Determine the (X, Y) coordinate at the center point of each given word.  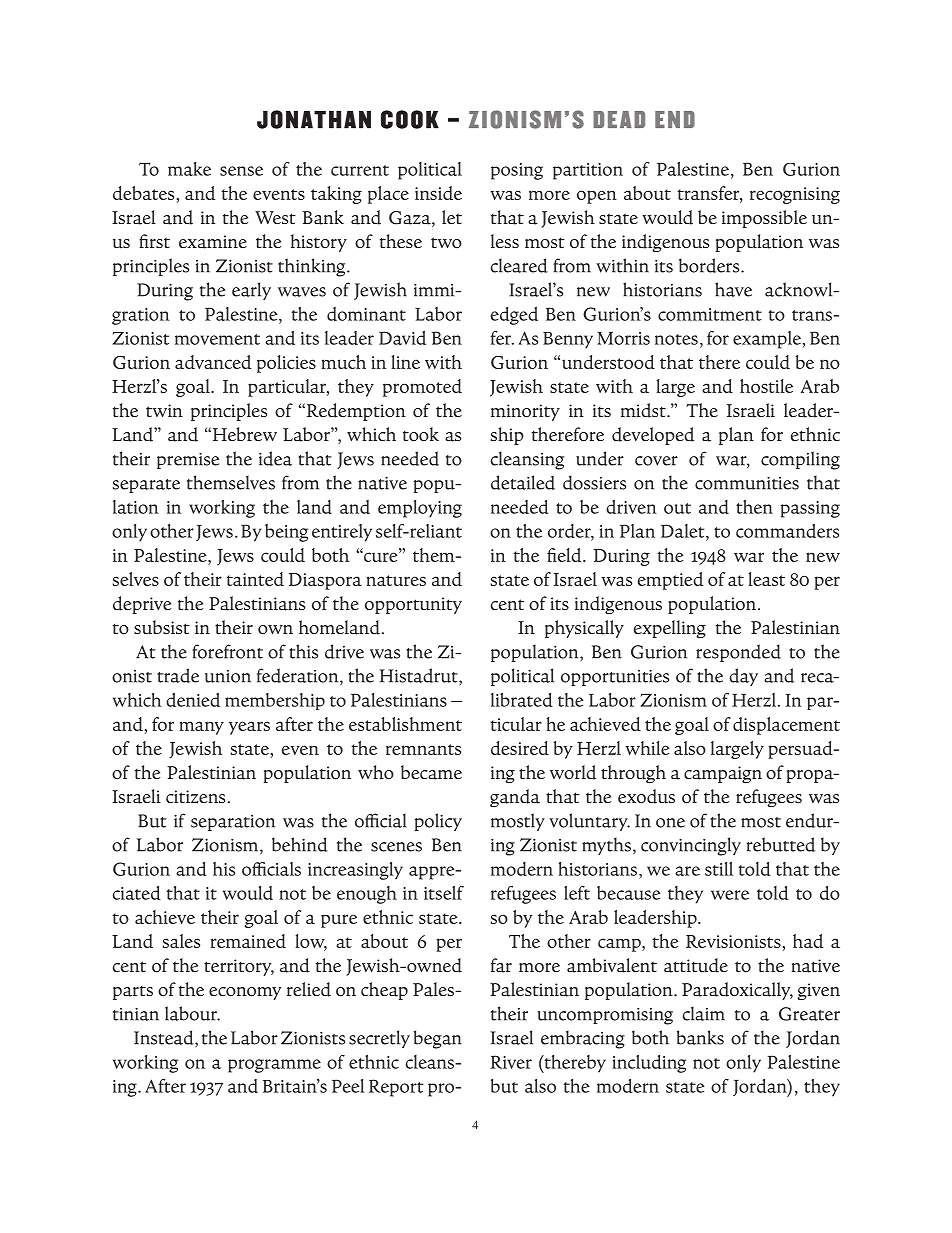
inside (438, 193)
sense (241, 171)
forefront (227, 651)
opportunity (413, 605)
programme (274, 1066)
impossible (764, 219)
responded (738, 653)
